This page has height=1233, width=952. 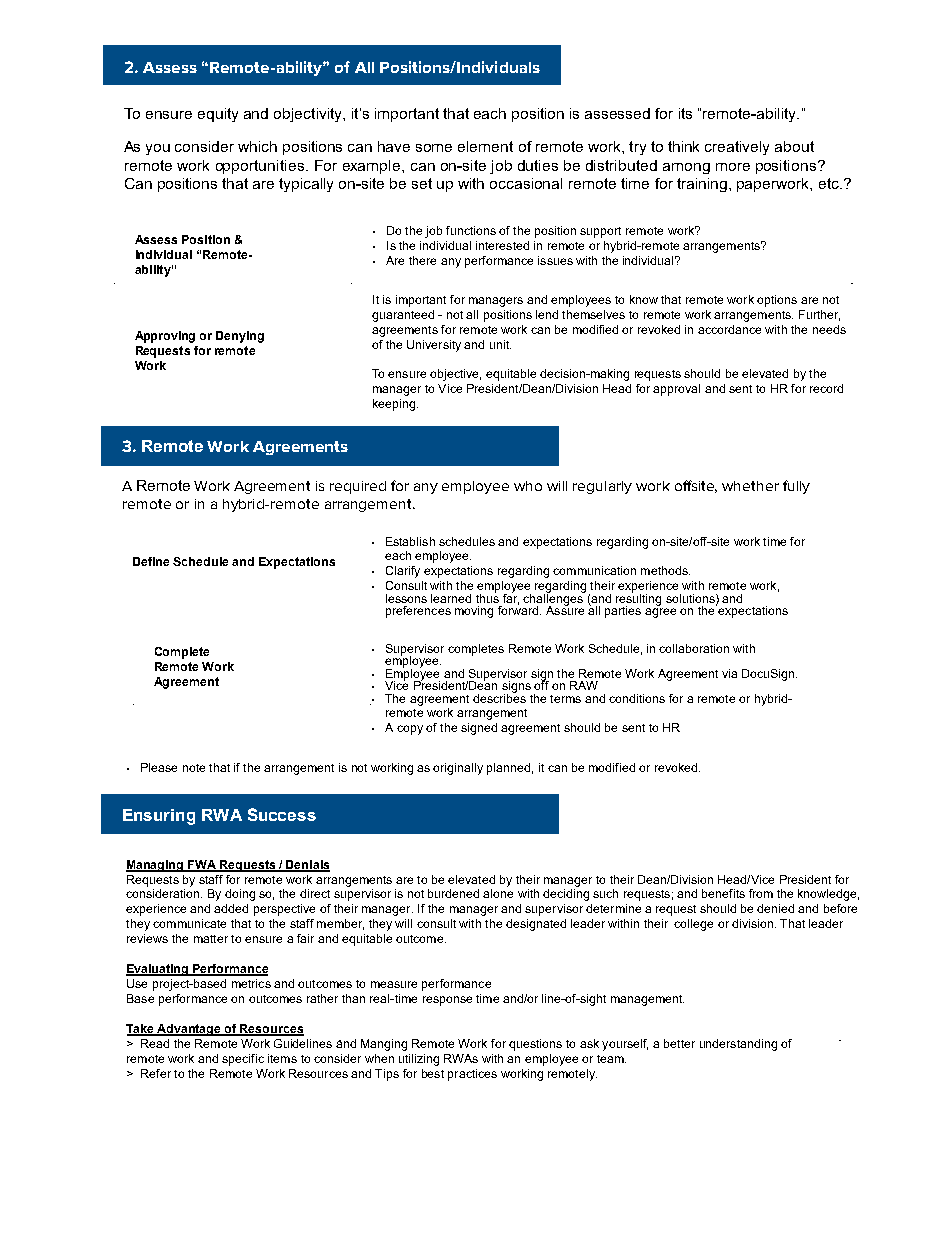 What do you see at coordinates (528, 486) in the page?
I see `who` at bounding box center [528, 486].
